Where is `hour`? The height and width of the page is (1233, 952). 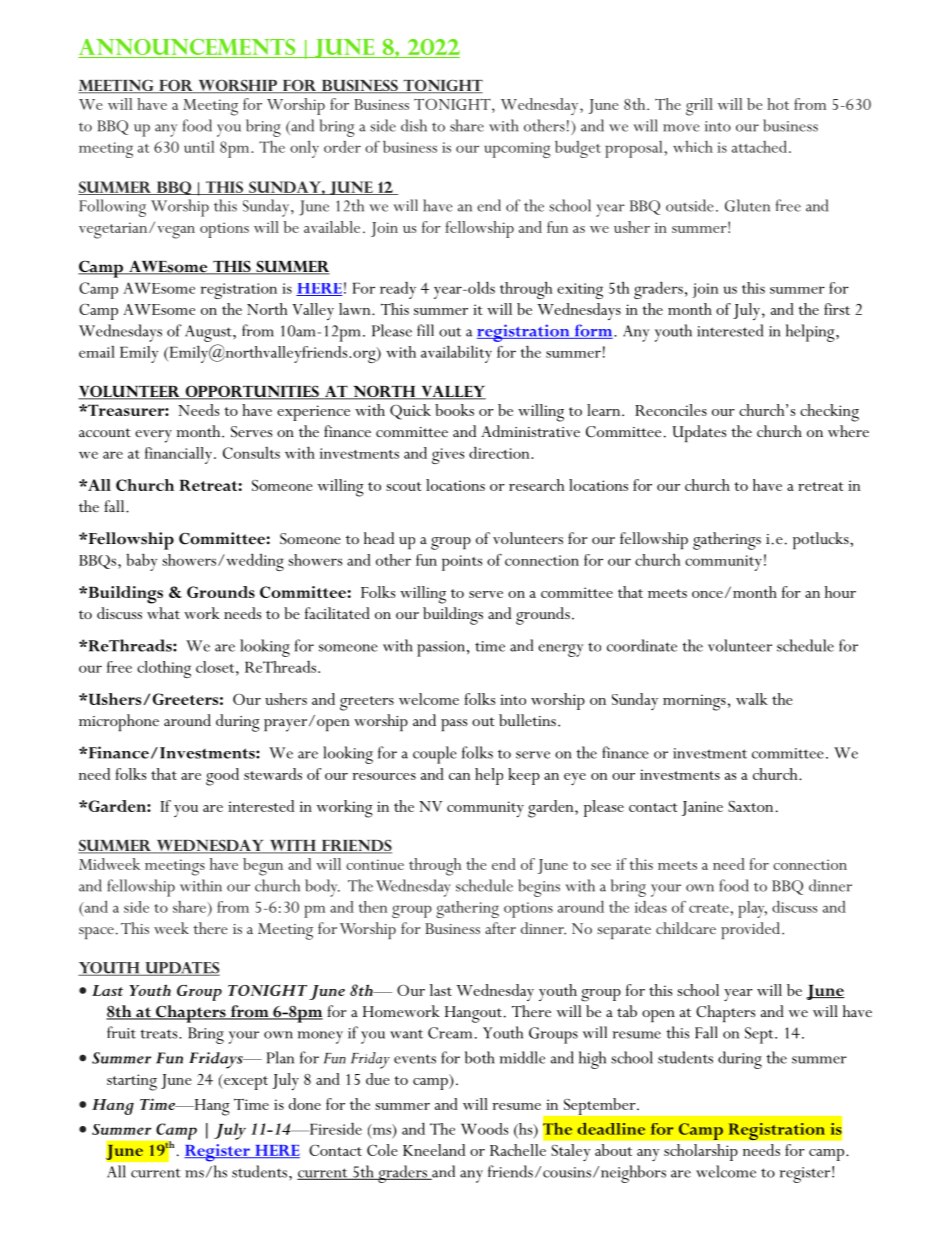
hour is located at coordinates (840, 592).
